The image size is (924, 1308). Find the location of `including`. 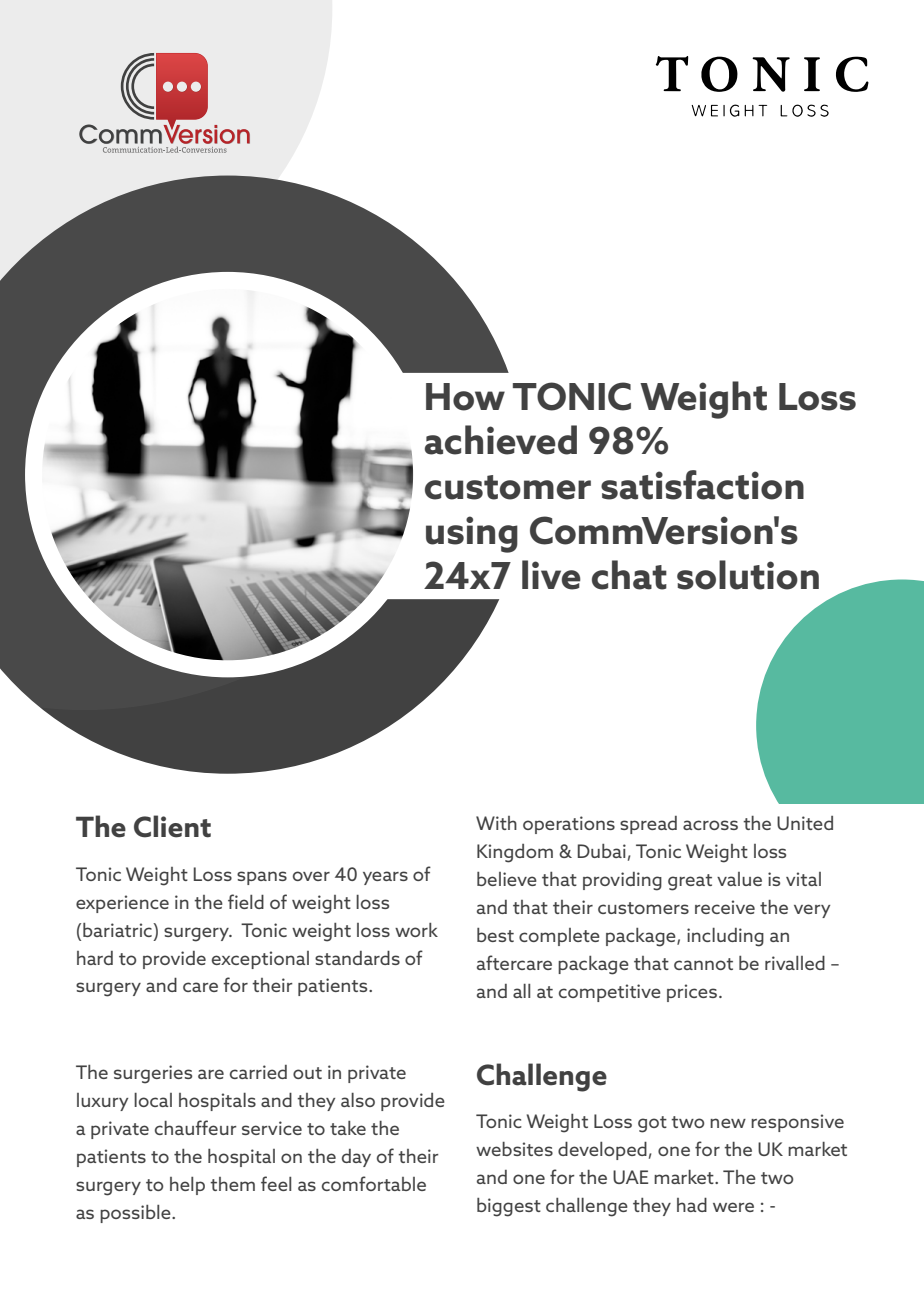

including is located at coordinates (725, 937).
